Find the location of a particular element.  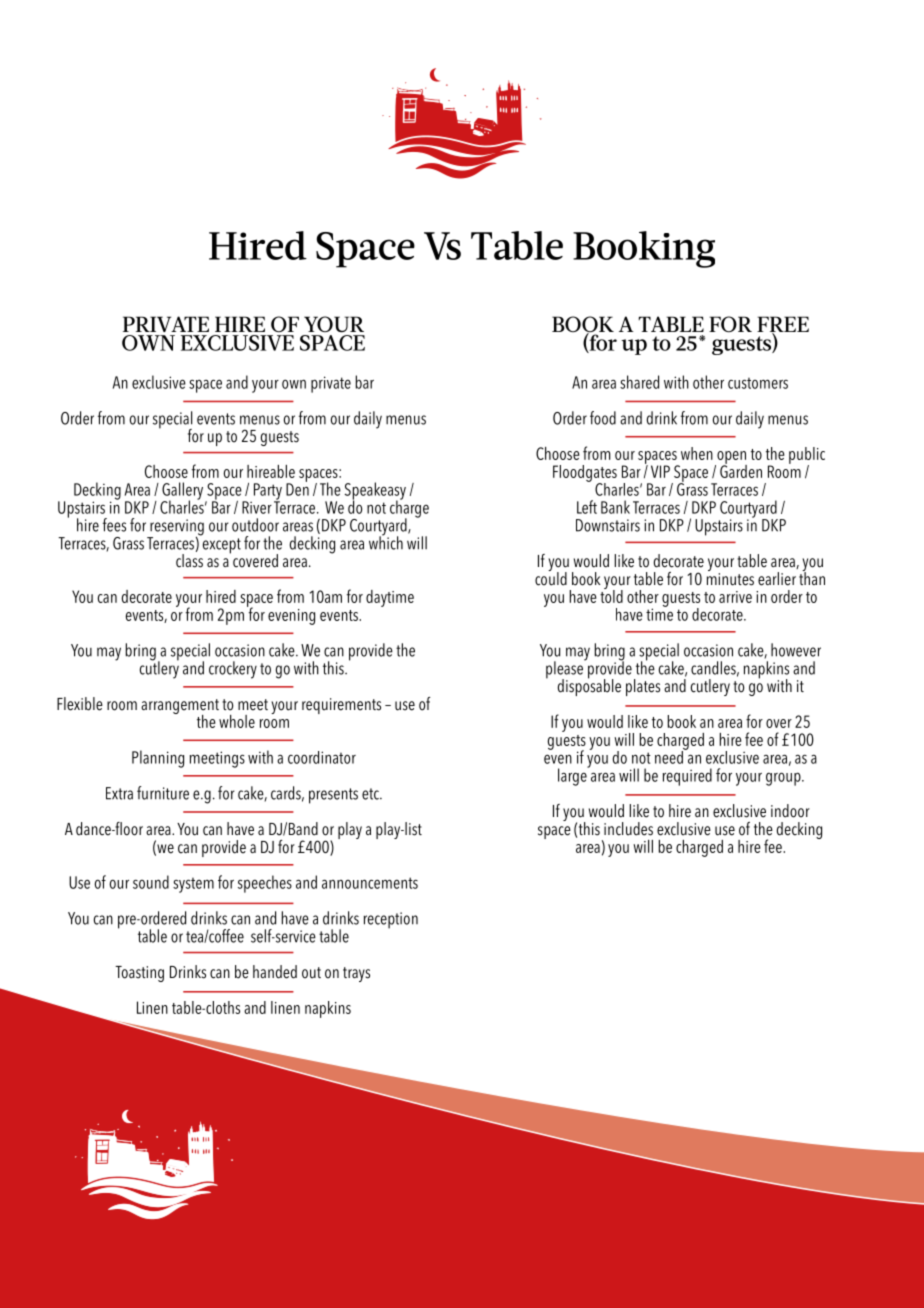

shared is located at coordinates (639, 382).
